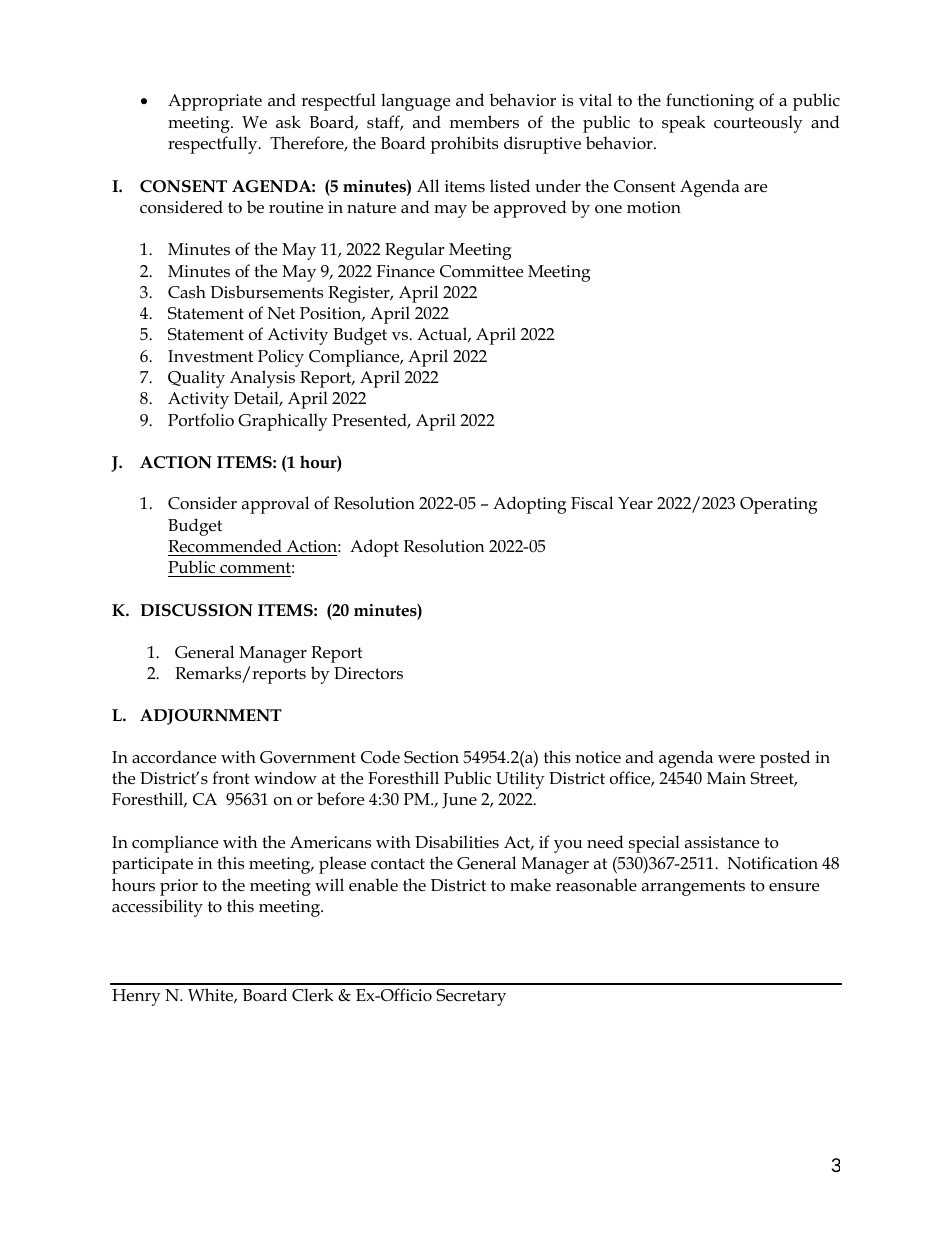  What do you see at coordinates (778, 505) in the page?
I see `Operating` at bounding box center [778, 505].
